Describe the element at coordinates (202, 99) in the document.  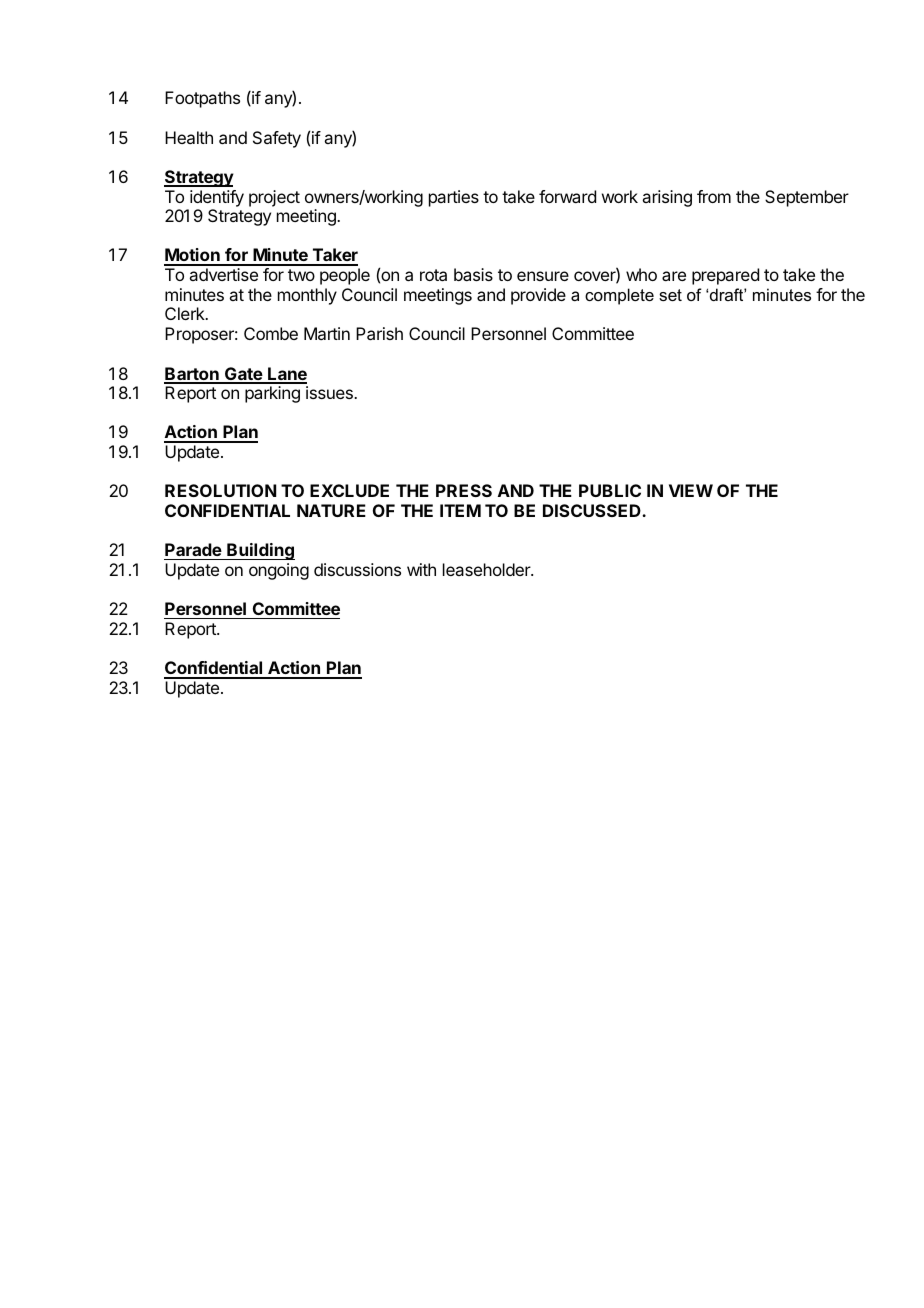
I see `Footpaths` at that location.
